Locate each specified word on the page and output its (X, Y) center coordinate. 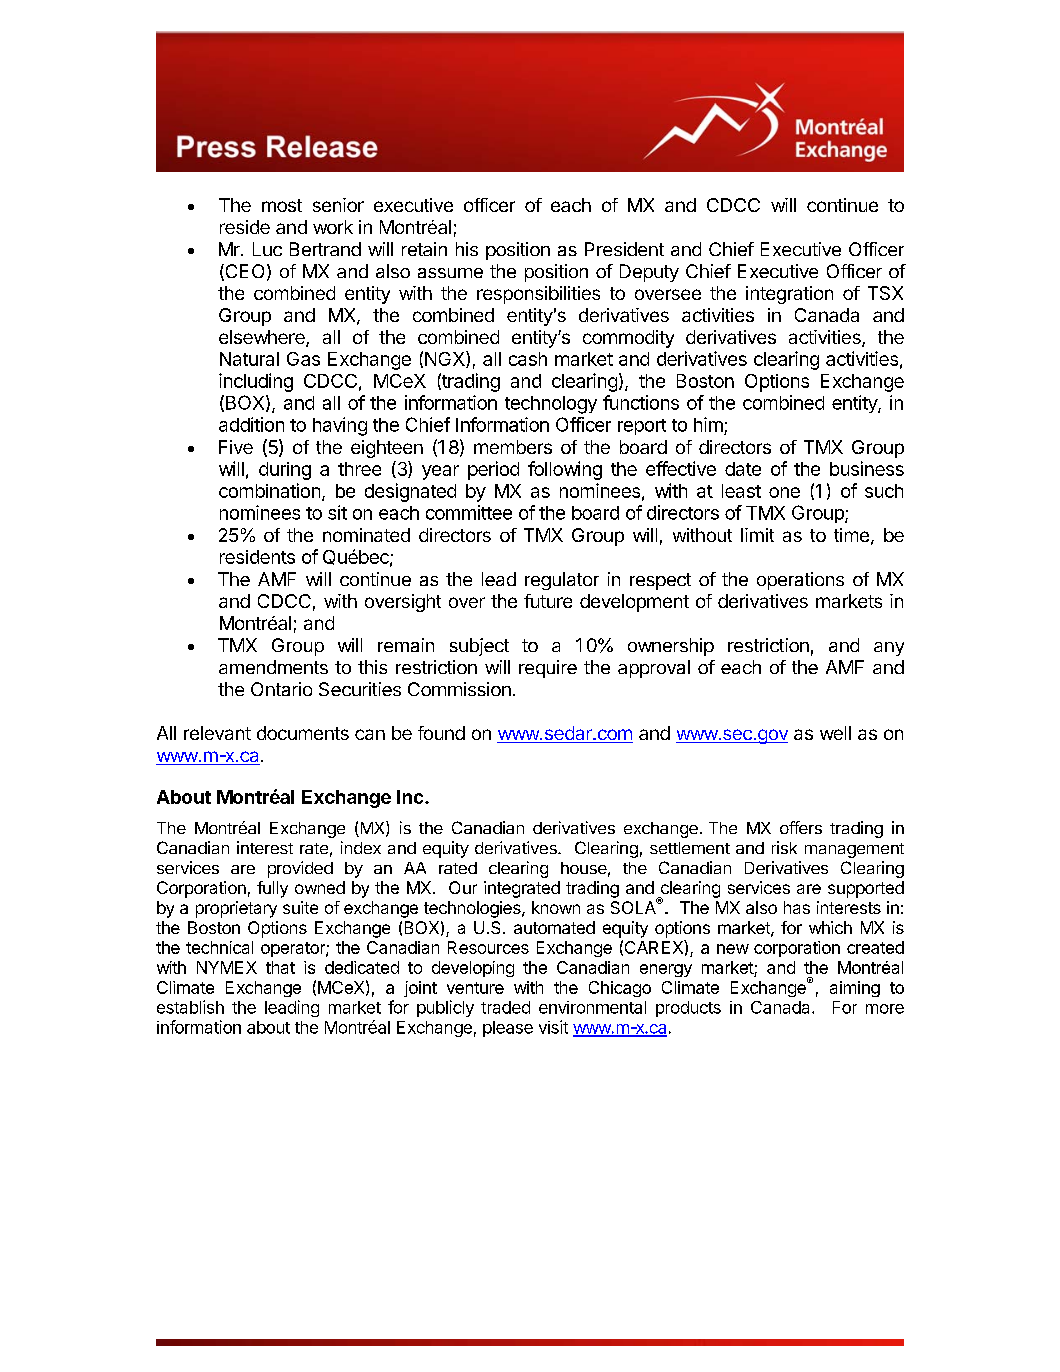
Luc (267, 249)
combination (269, 490)
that (280, 967)
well (835, 733)
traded (505, 1007)
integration (789, 295)
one (784, 492)
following (565, 470)
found (441, 733)
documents (303, 733)
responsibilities (538, 295)
